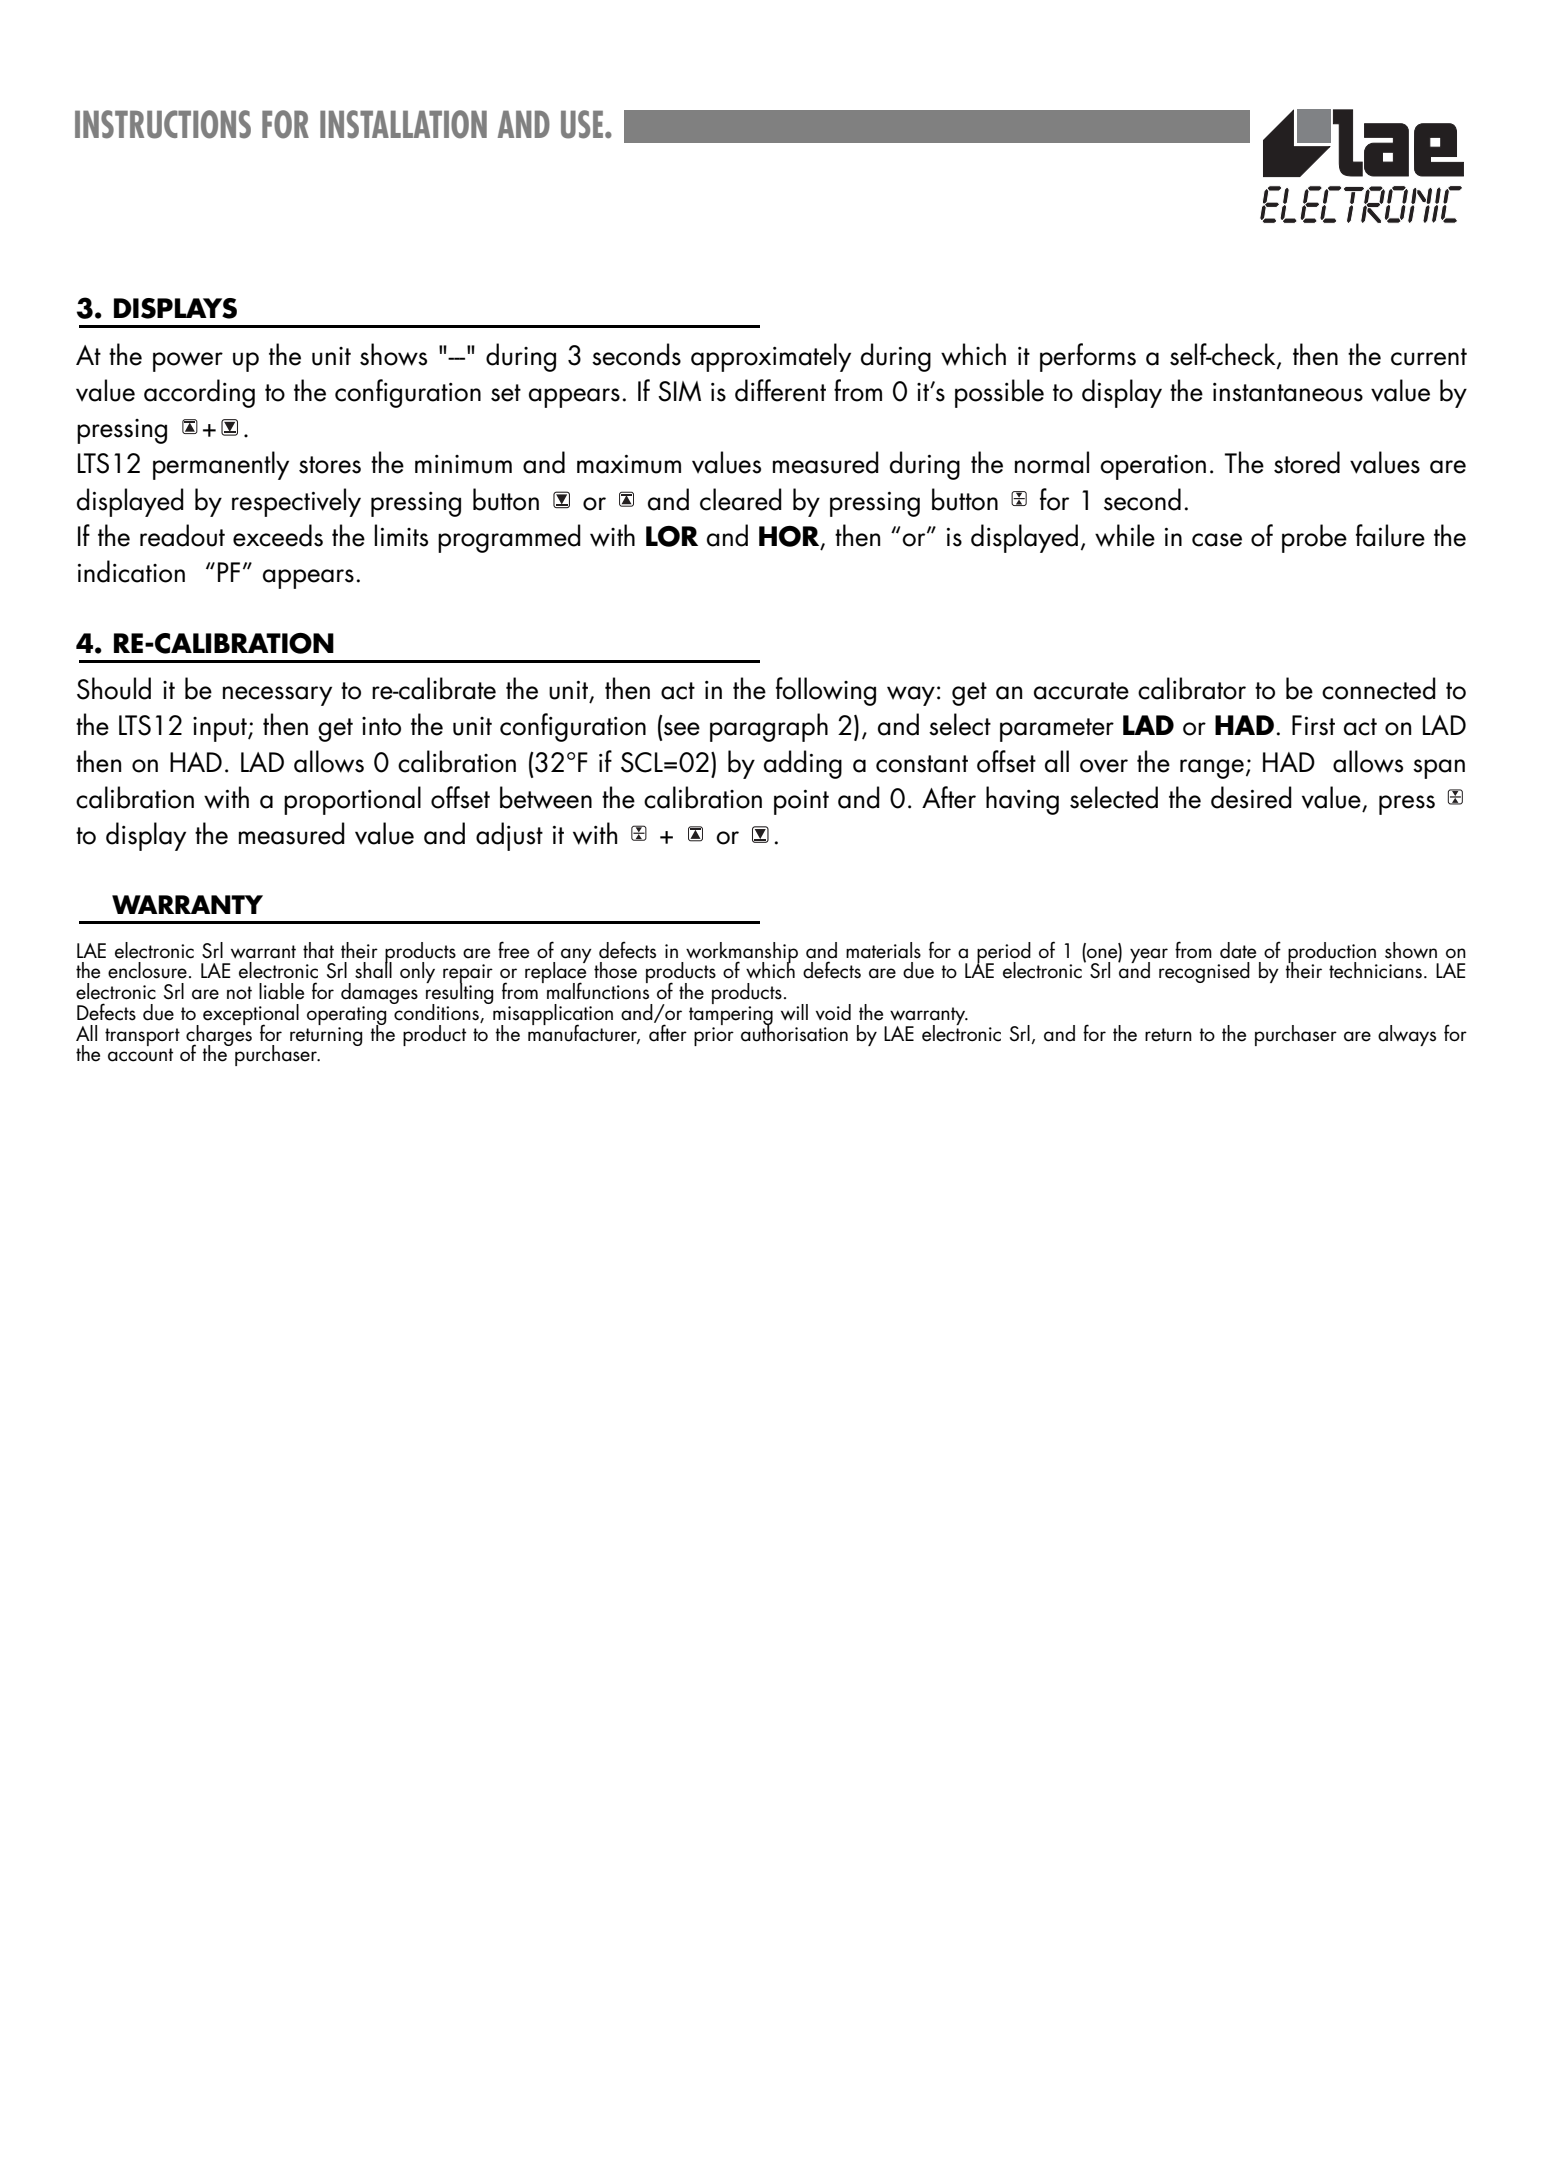 The width and height of the screenshot is (1542, 2182). What do you see at coordinates (131, 571) in the screenshot?
I see `indication` at bounding box center [131, 571].
